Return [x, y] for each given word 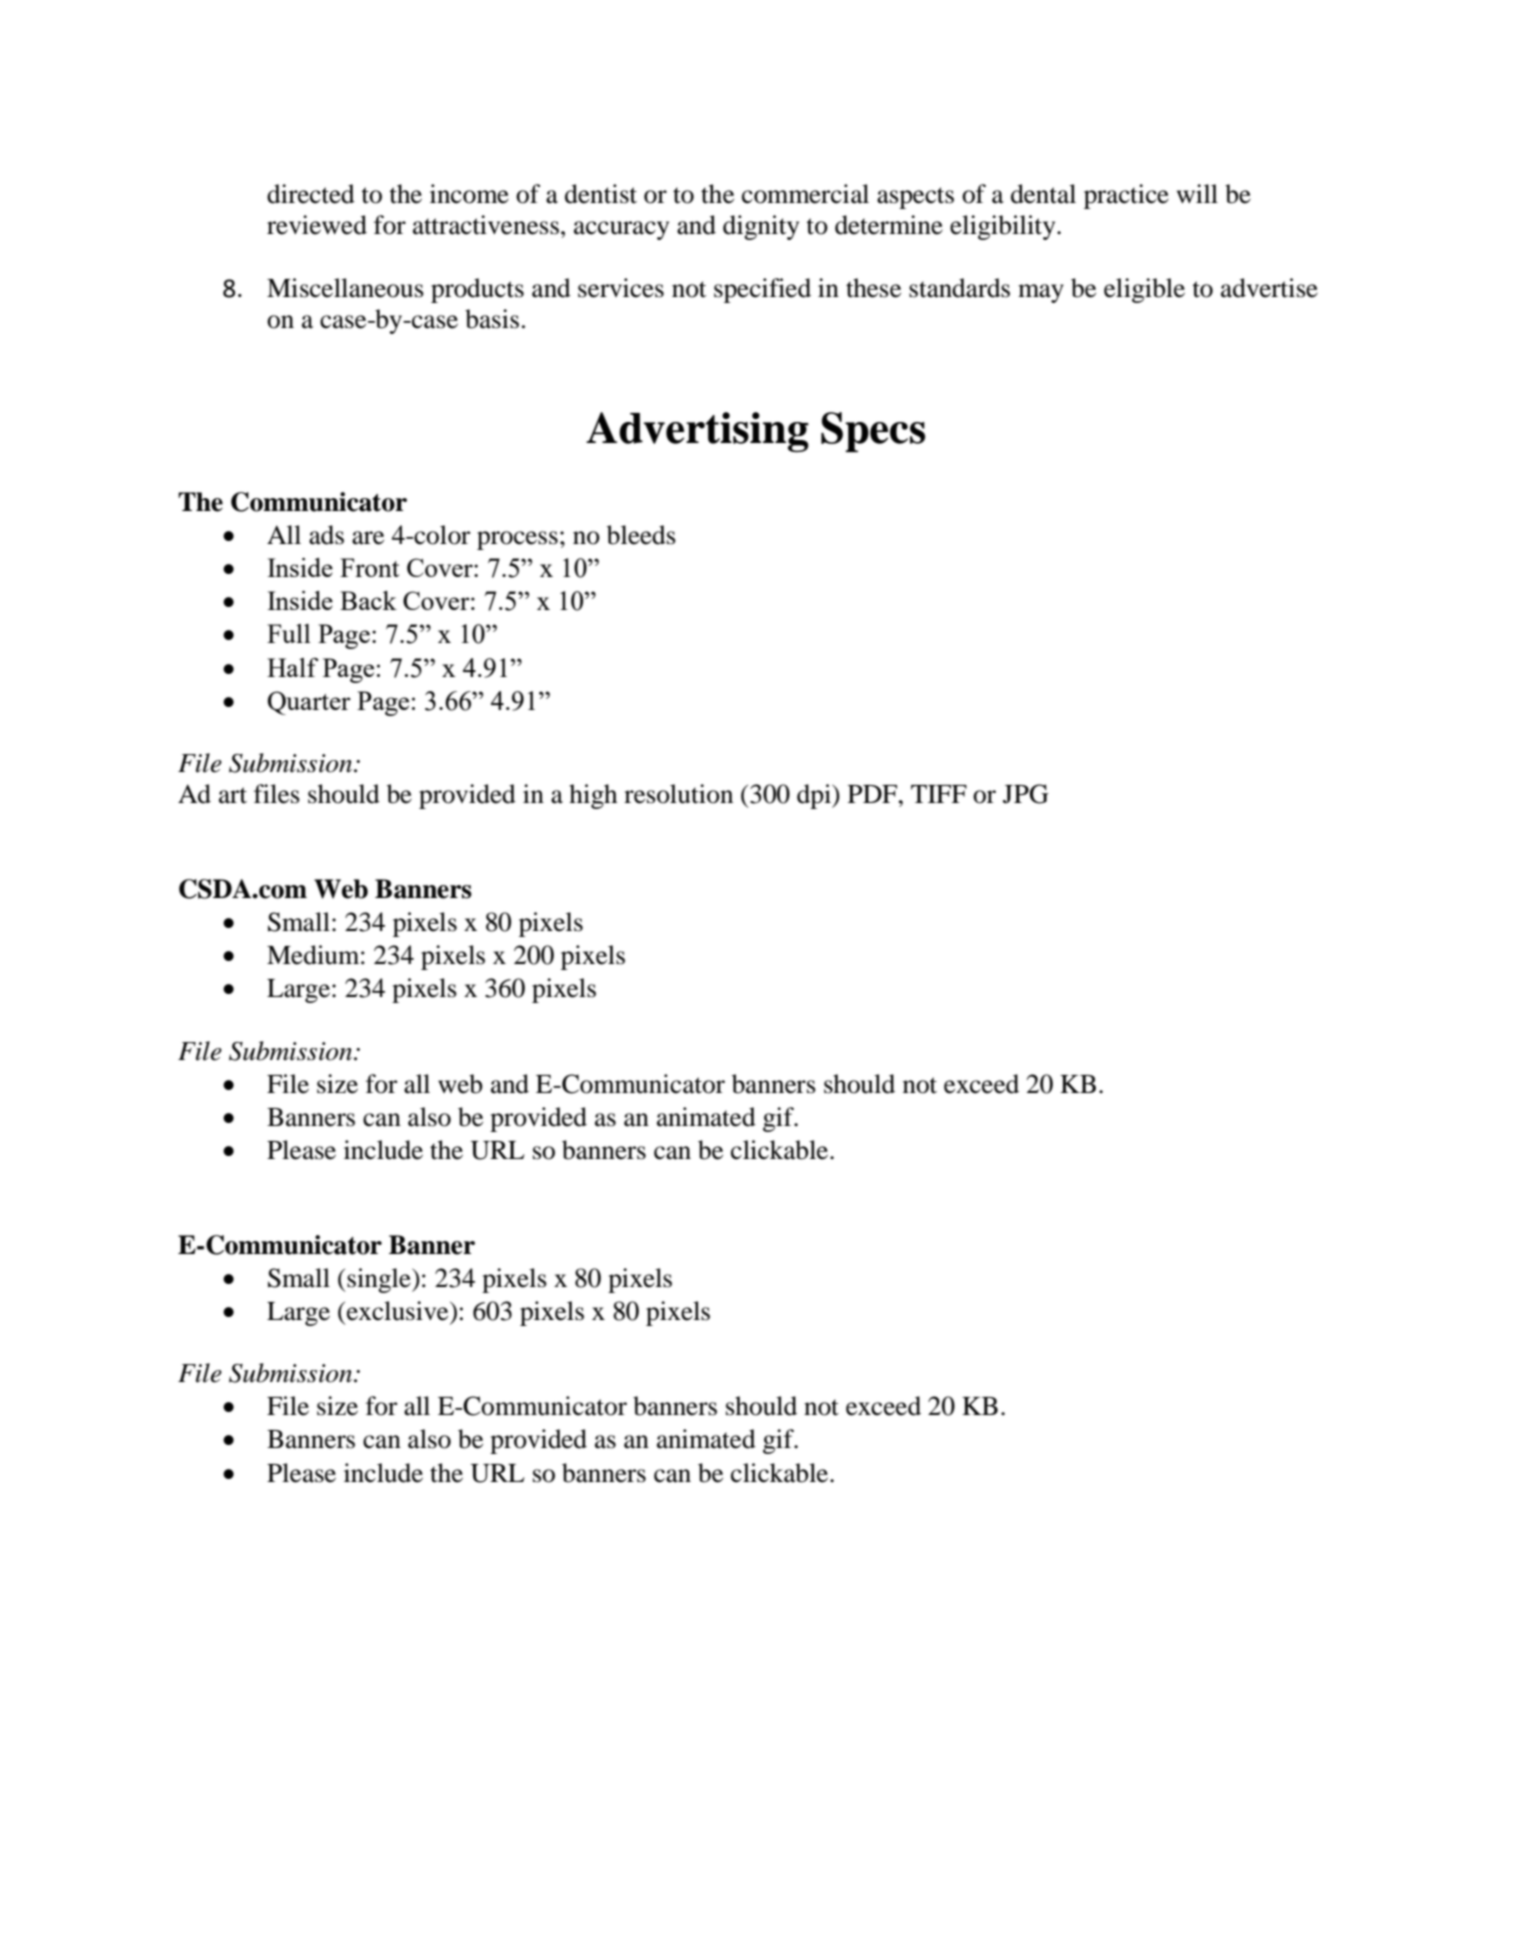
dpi [815, 796]
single [379, 1280]
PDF [874, 794]
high [593, 796]
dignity [761, 227]
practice [1126, 196]
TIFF [939, 794]
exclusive [399, 1311]
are [368, 538]
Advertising [697, 432]
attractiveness [486, 225]
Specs [873, 432]
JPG [1026, 794]
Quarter [309, 703]
